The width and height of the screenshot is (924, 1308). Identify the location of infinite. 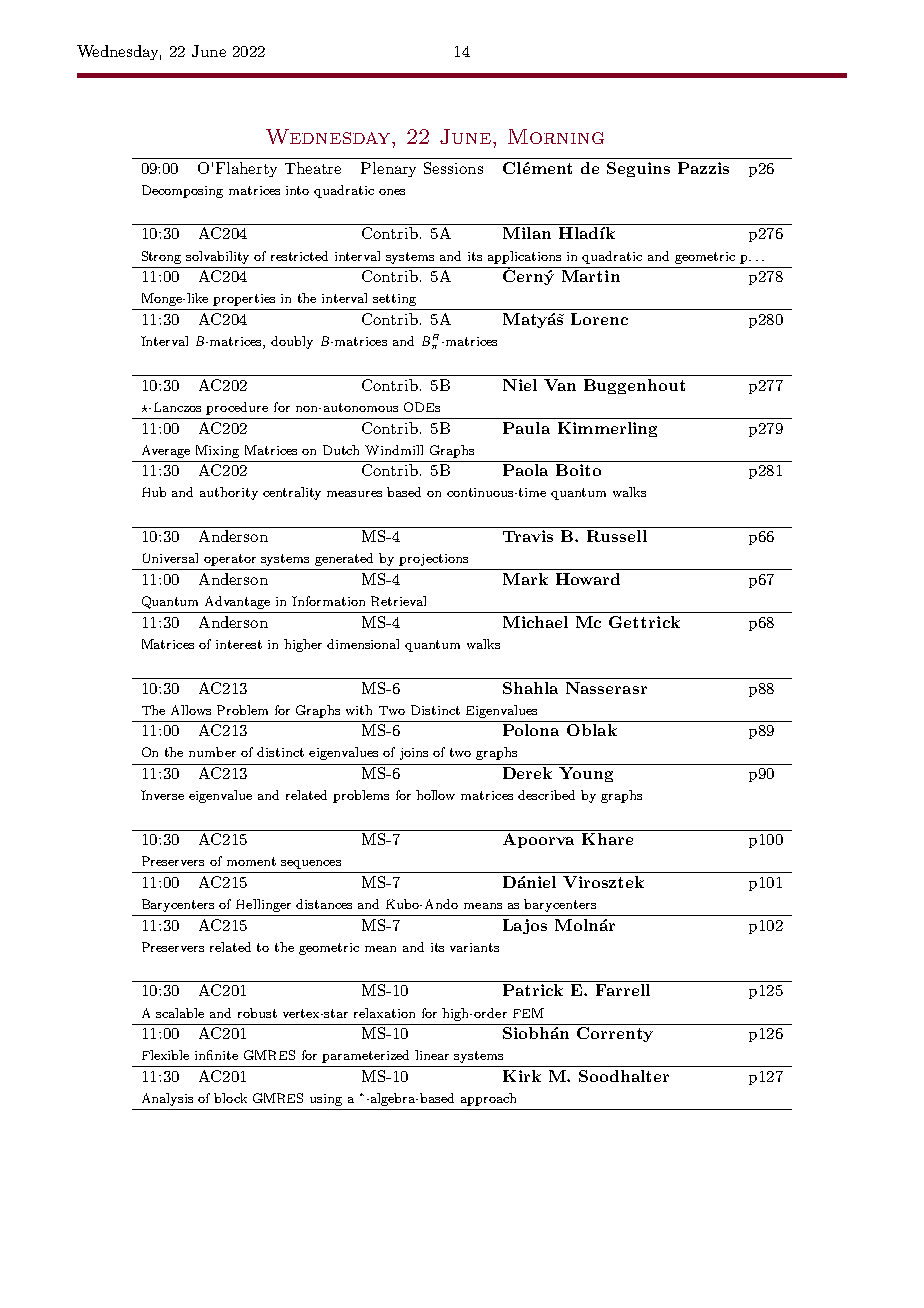
(216, 1055).
